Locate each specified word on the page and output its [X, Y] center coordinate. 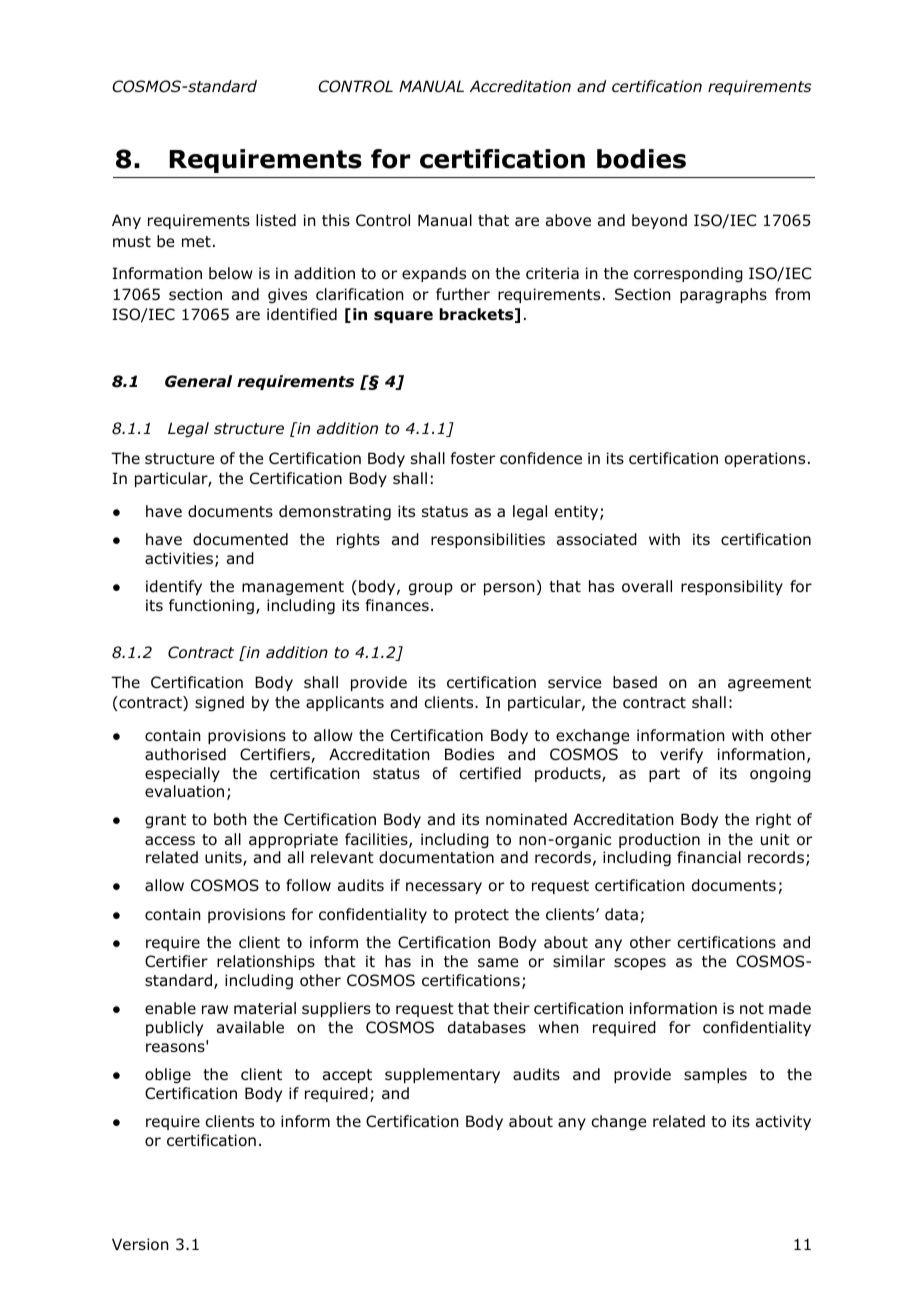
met [196, 241]
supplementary [442, 1075]
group [431, 589]
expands [434, 274]
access [170, 841]
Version [140, 1244]
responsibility [732, 587]
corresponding [688, 274]
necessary [444, 888]
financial [709, 857]
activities [179, 558]
